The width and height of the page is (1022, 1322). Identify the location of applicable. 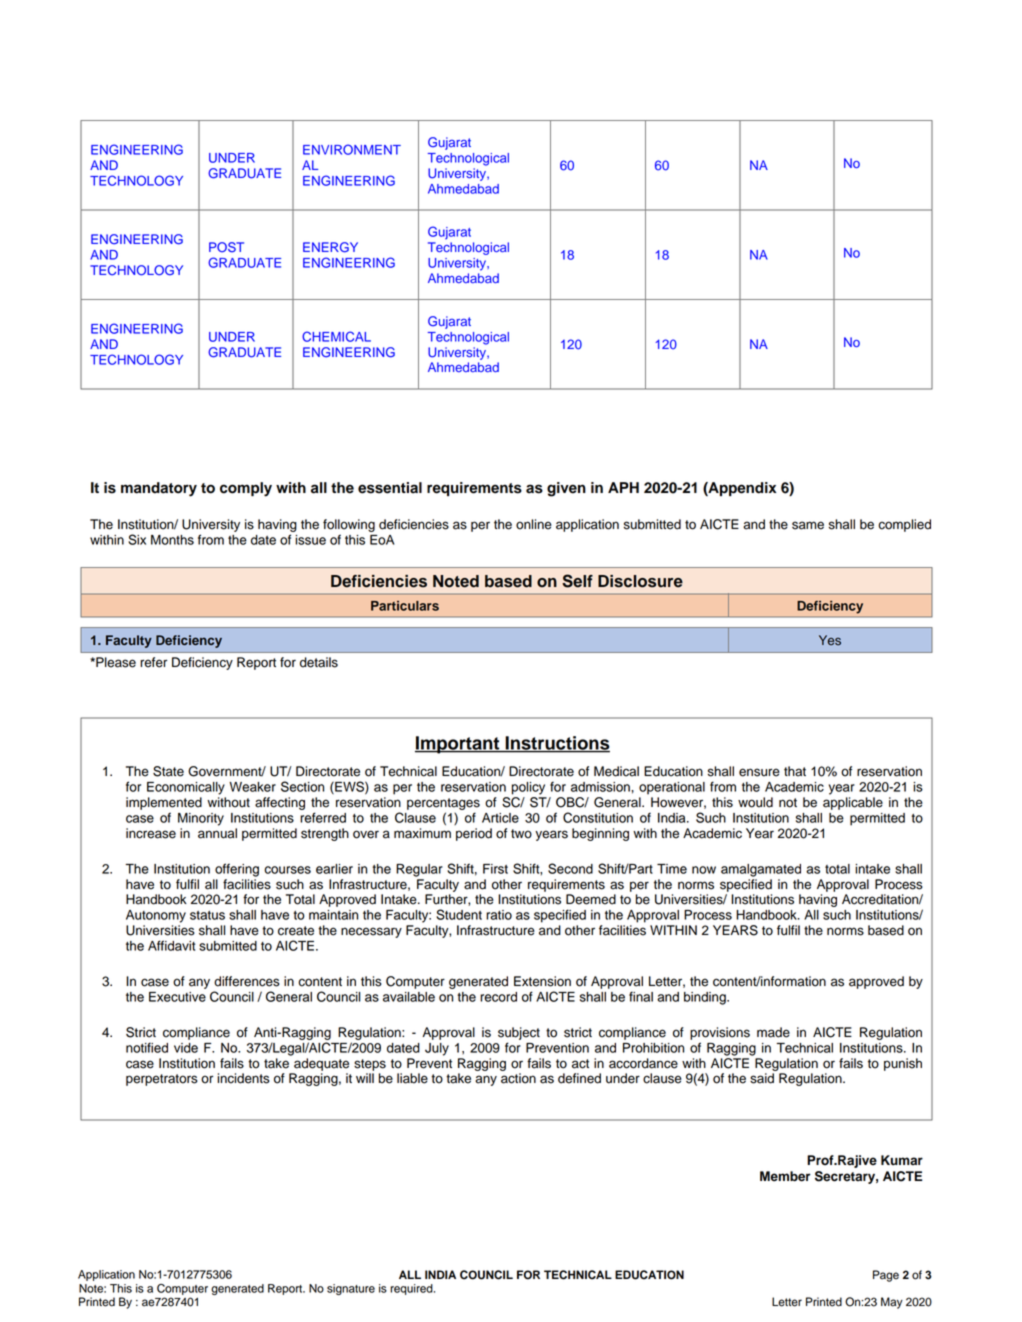
(853, 803).
